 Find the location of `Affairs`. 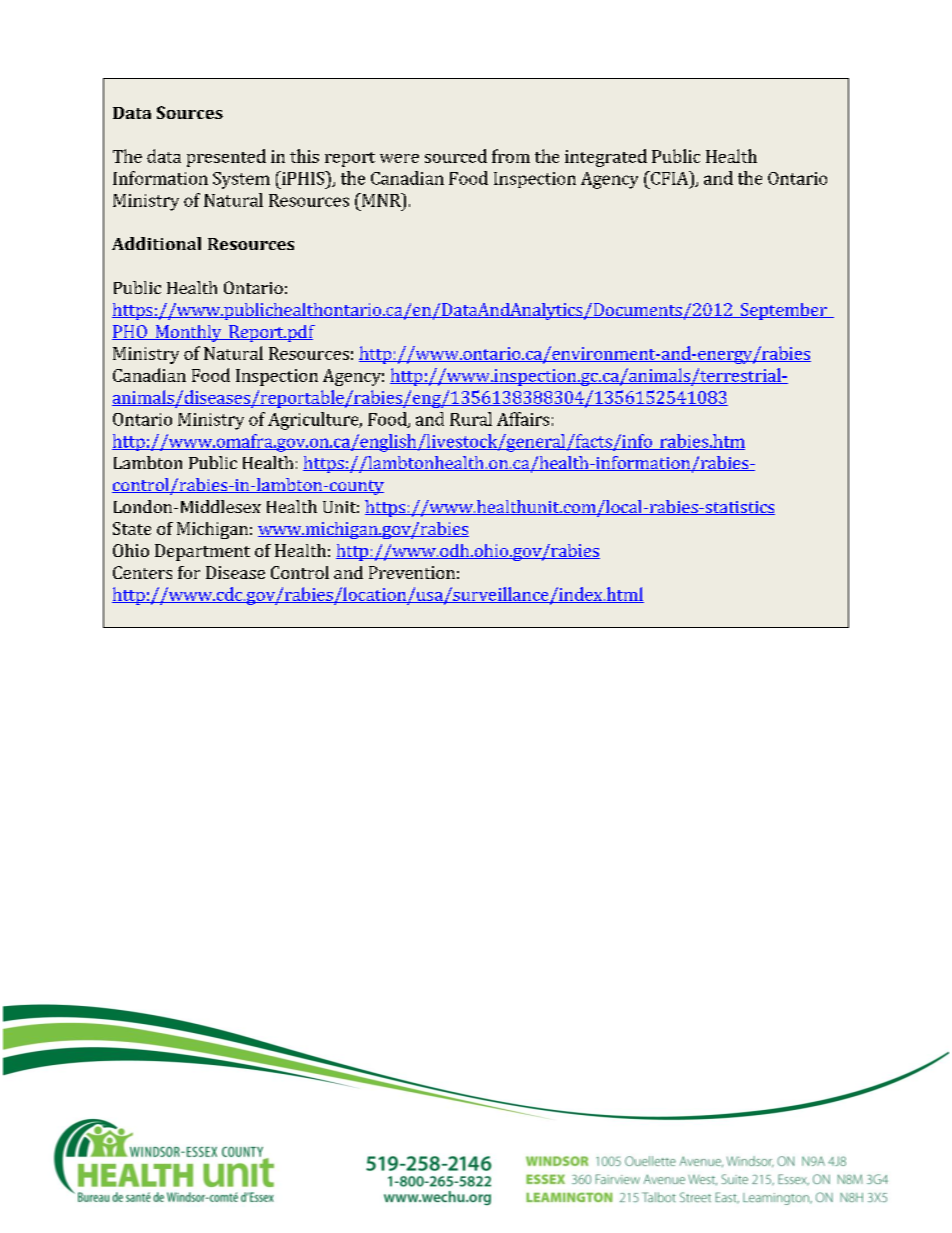

Affairs is located at coordinates (523, 419).
